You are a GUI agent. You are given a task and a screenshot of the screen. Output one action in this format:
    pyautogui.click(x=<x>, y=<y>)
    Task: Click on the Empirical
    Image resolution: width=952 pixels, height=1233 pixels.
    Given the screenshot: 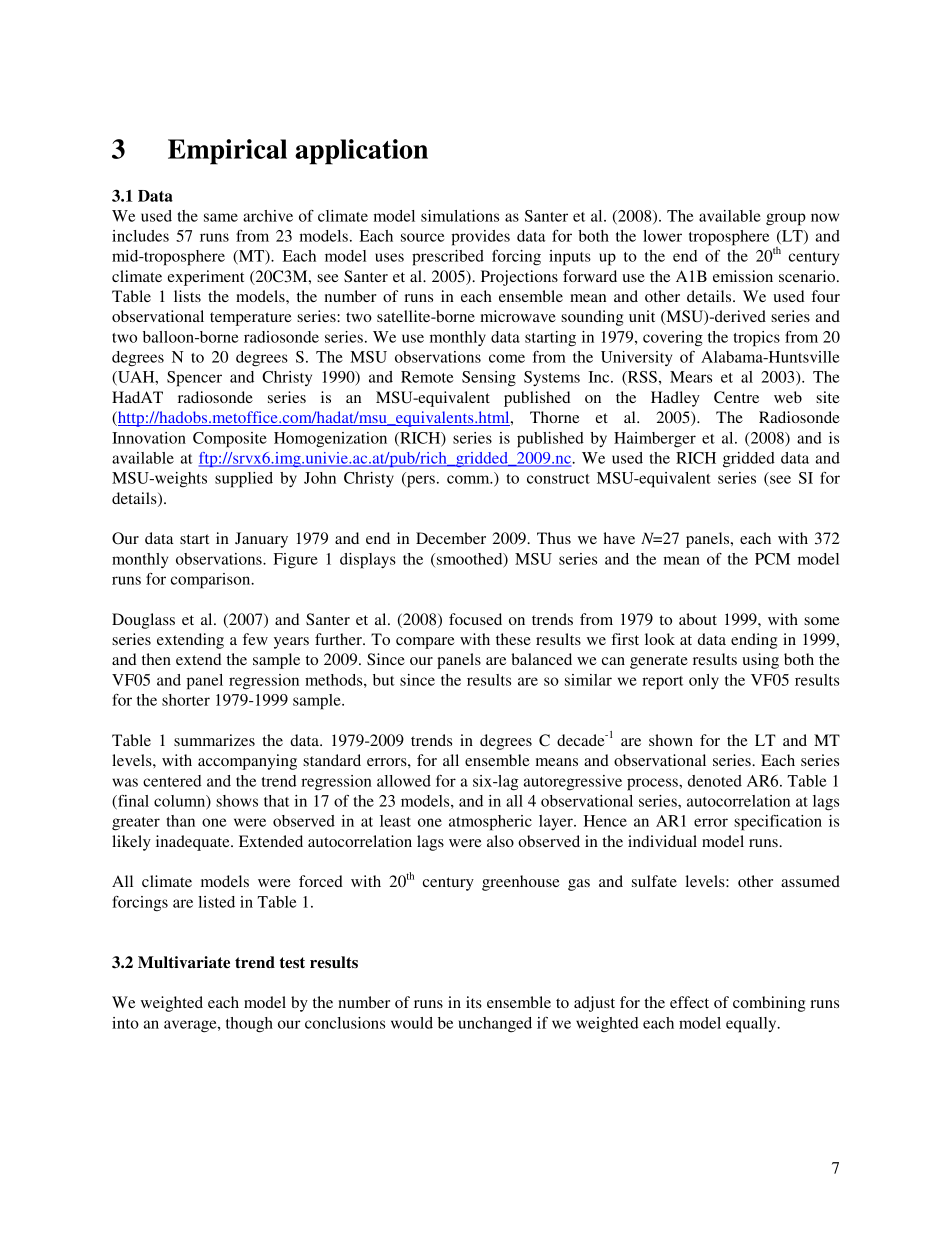 What is the action you would take?
    pyautogui.click(x=227, y=152)
